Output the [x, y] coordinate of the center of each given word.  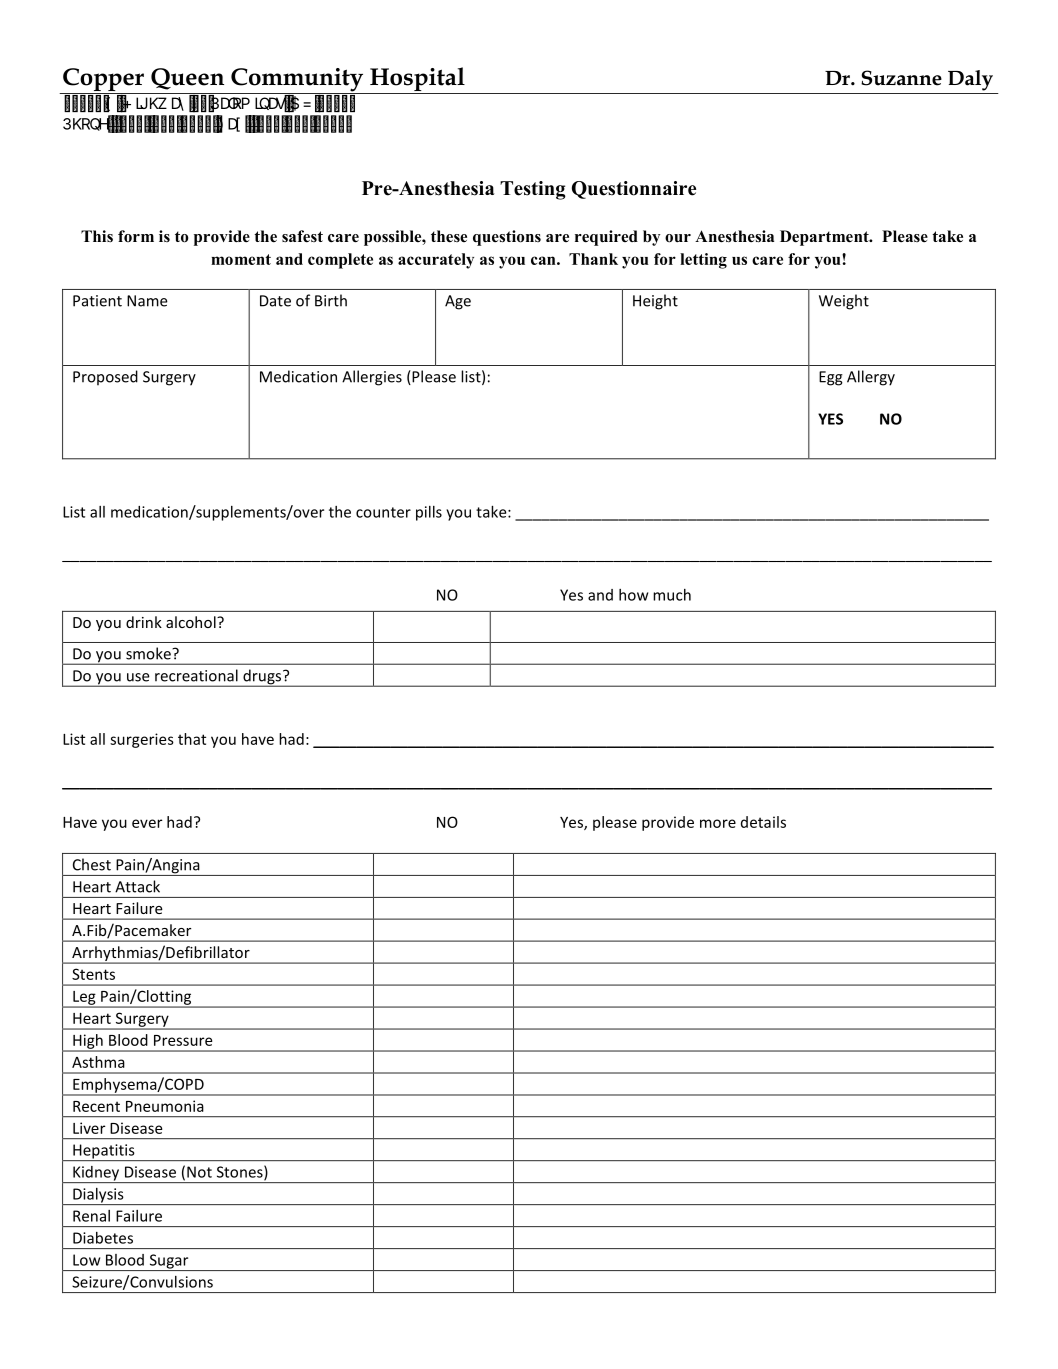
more [718, 823]
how [633, 595]
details [763, 822]
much [672, 595]
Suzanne [901, 78]
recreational [196, 675]
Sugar [169, 1262]
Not [199, 1172]
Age [458, 302]
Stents [93, 974]
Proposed [105, 378]
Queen [187, 79]
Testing [533, 190]
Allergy [871, 378]
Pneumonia [165, 1106]
